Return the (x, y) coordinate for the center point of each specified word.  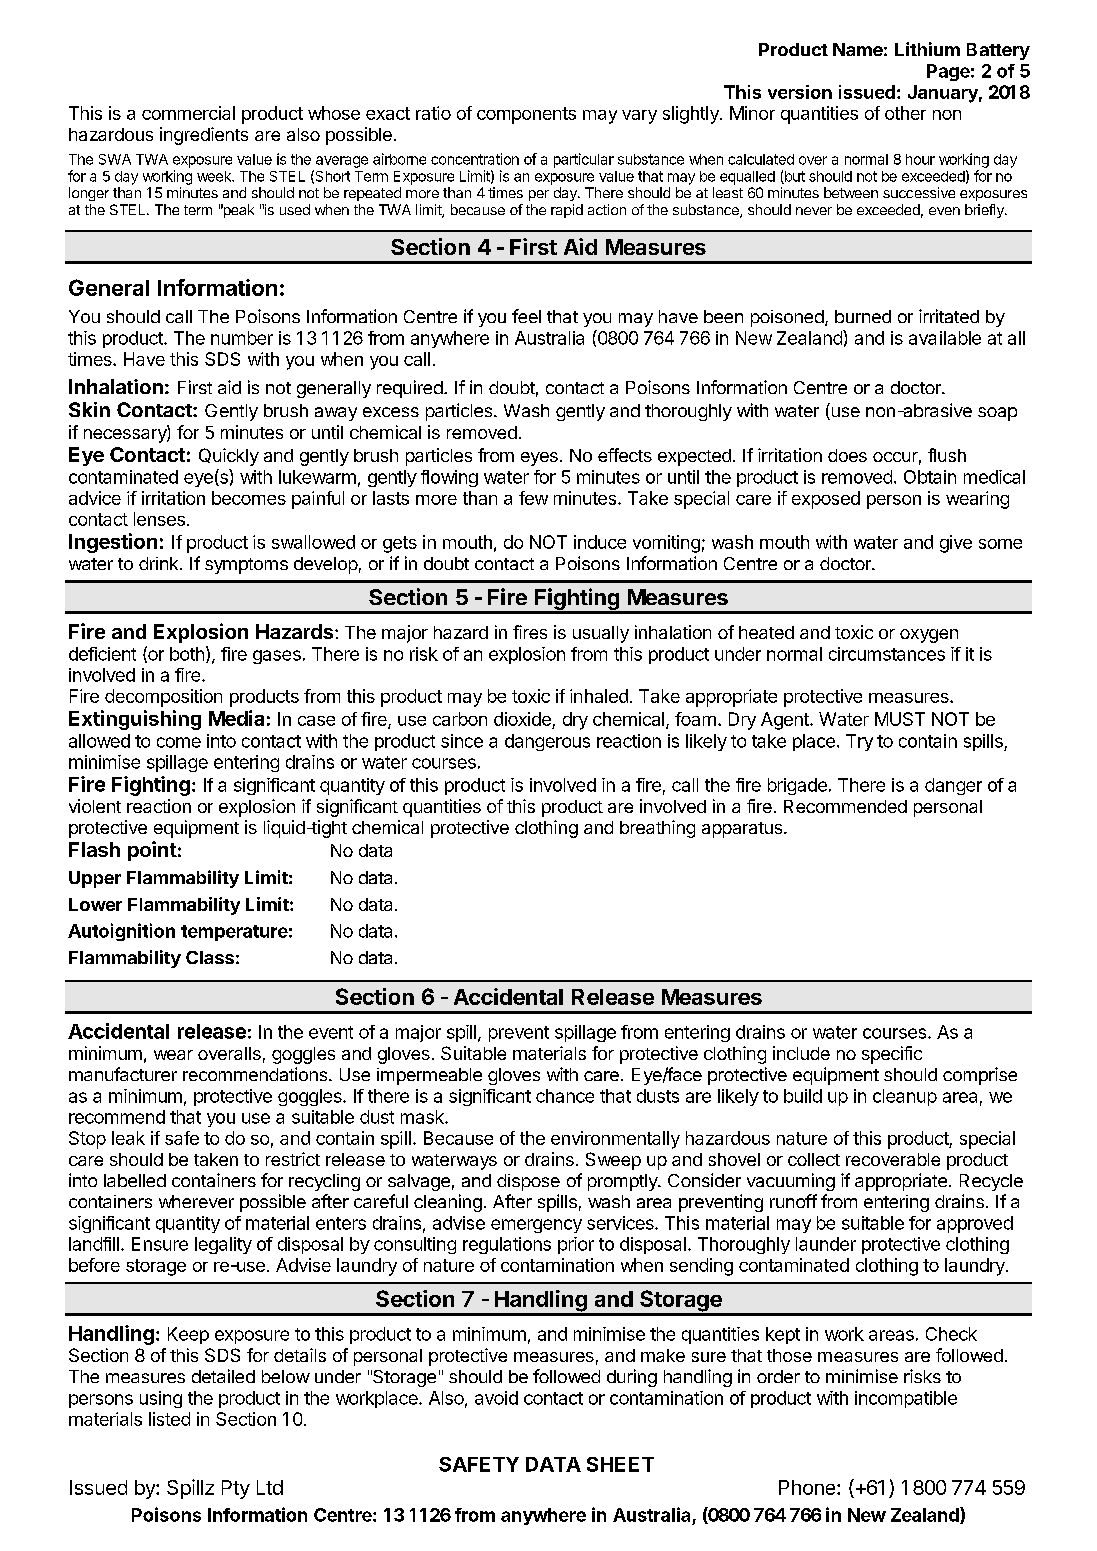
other (905, 113)
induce (600, 542)
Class (210, 957)
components (526, 115)
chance (565, 1096)
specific (892, 1055)
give (956, 544)
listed (169, 1419)
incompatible (906, 1399)
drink (160, 563)
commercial (188, 113)
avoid (496, 1398)
